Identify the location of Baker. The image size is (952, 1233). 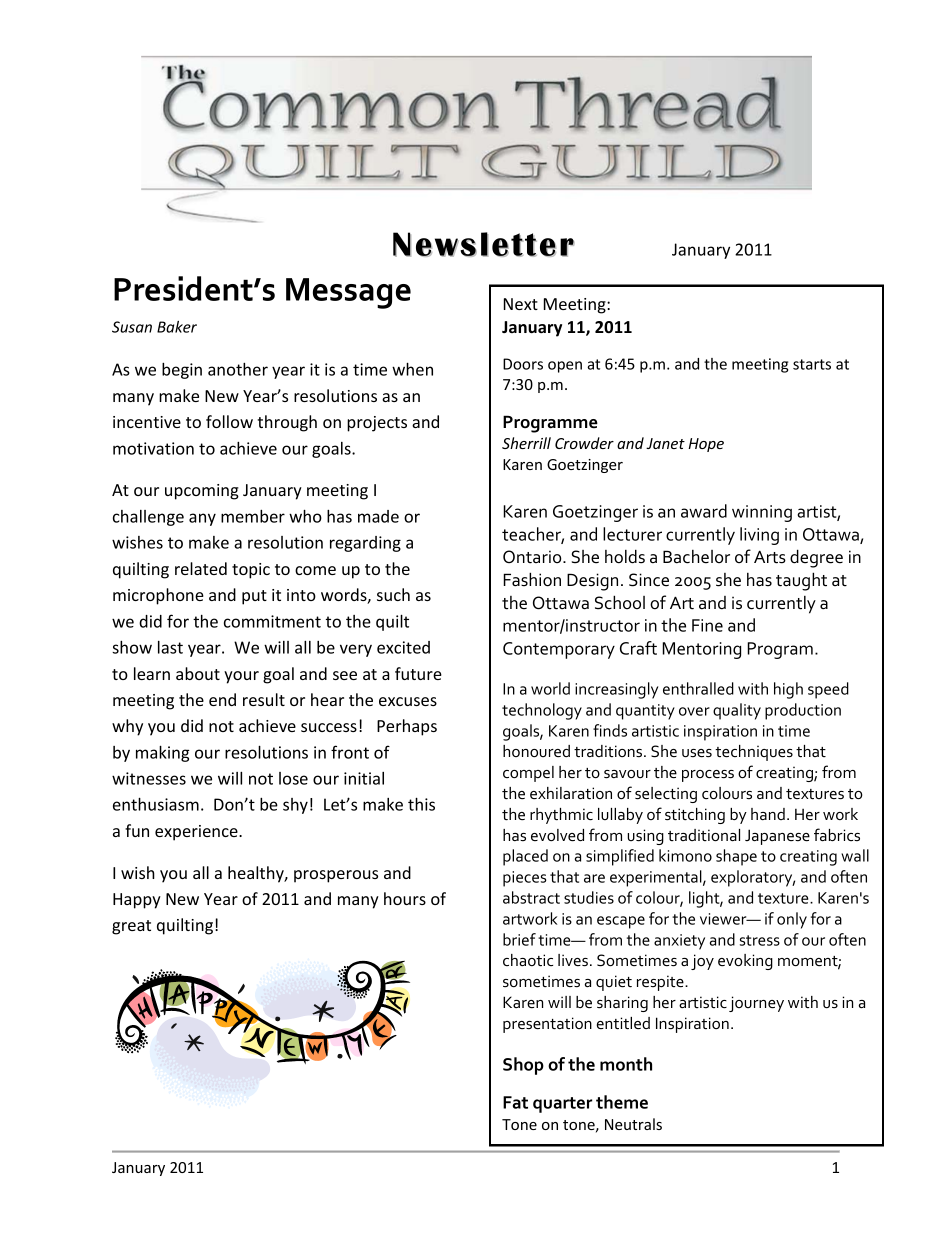
(177, 327).
